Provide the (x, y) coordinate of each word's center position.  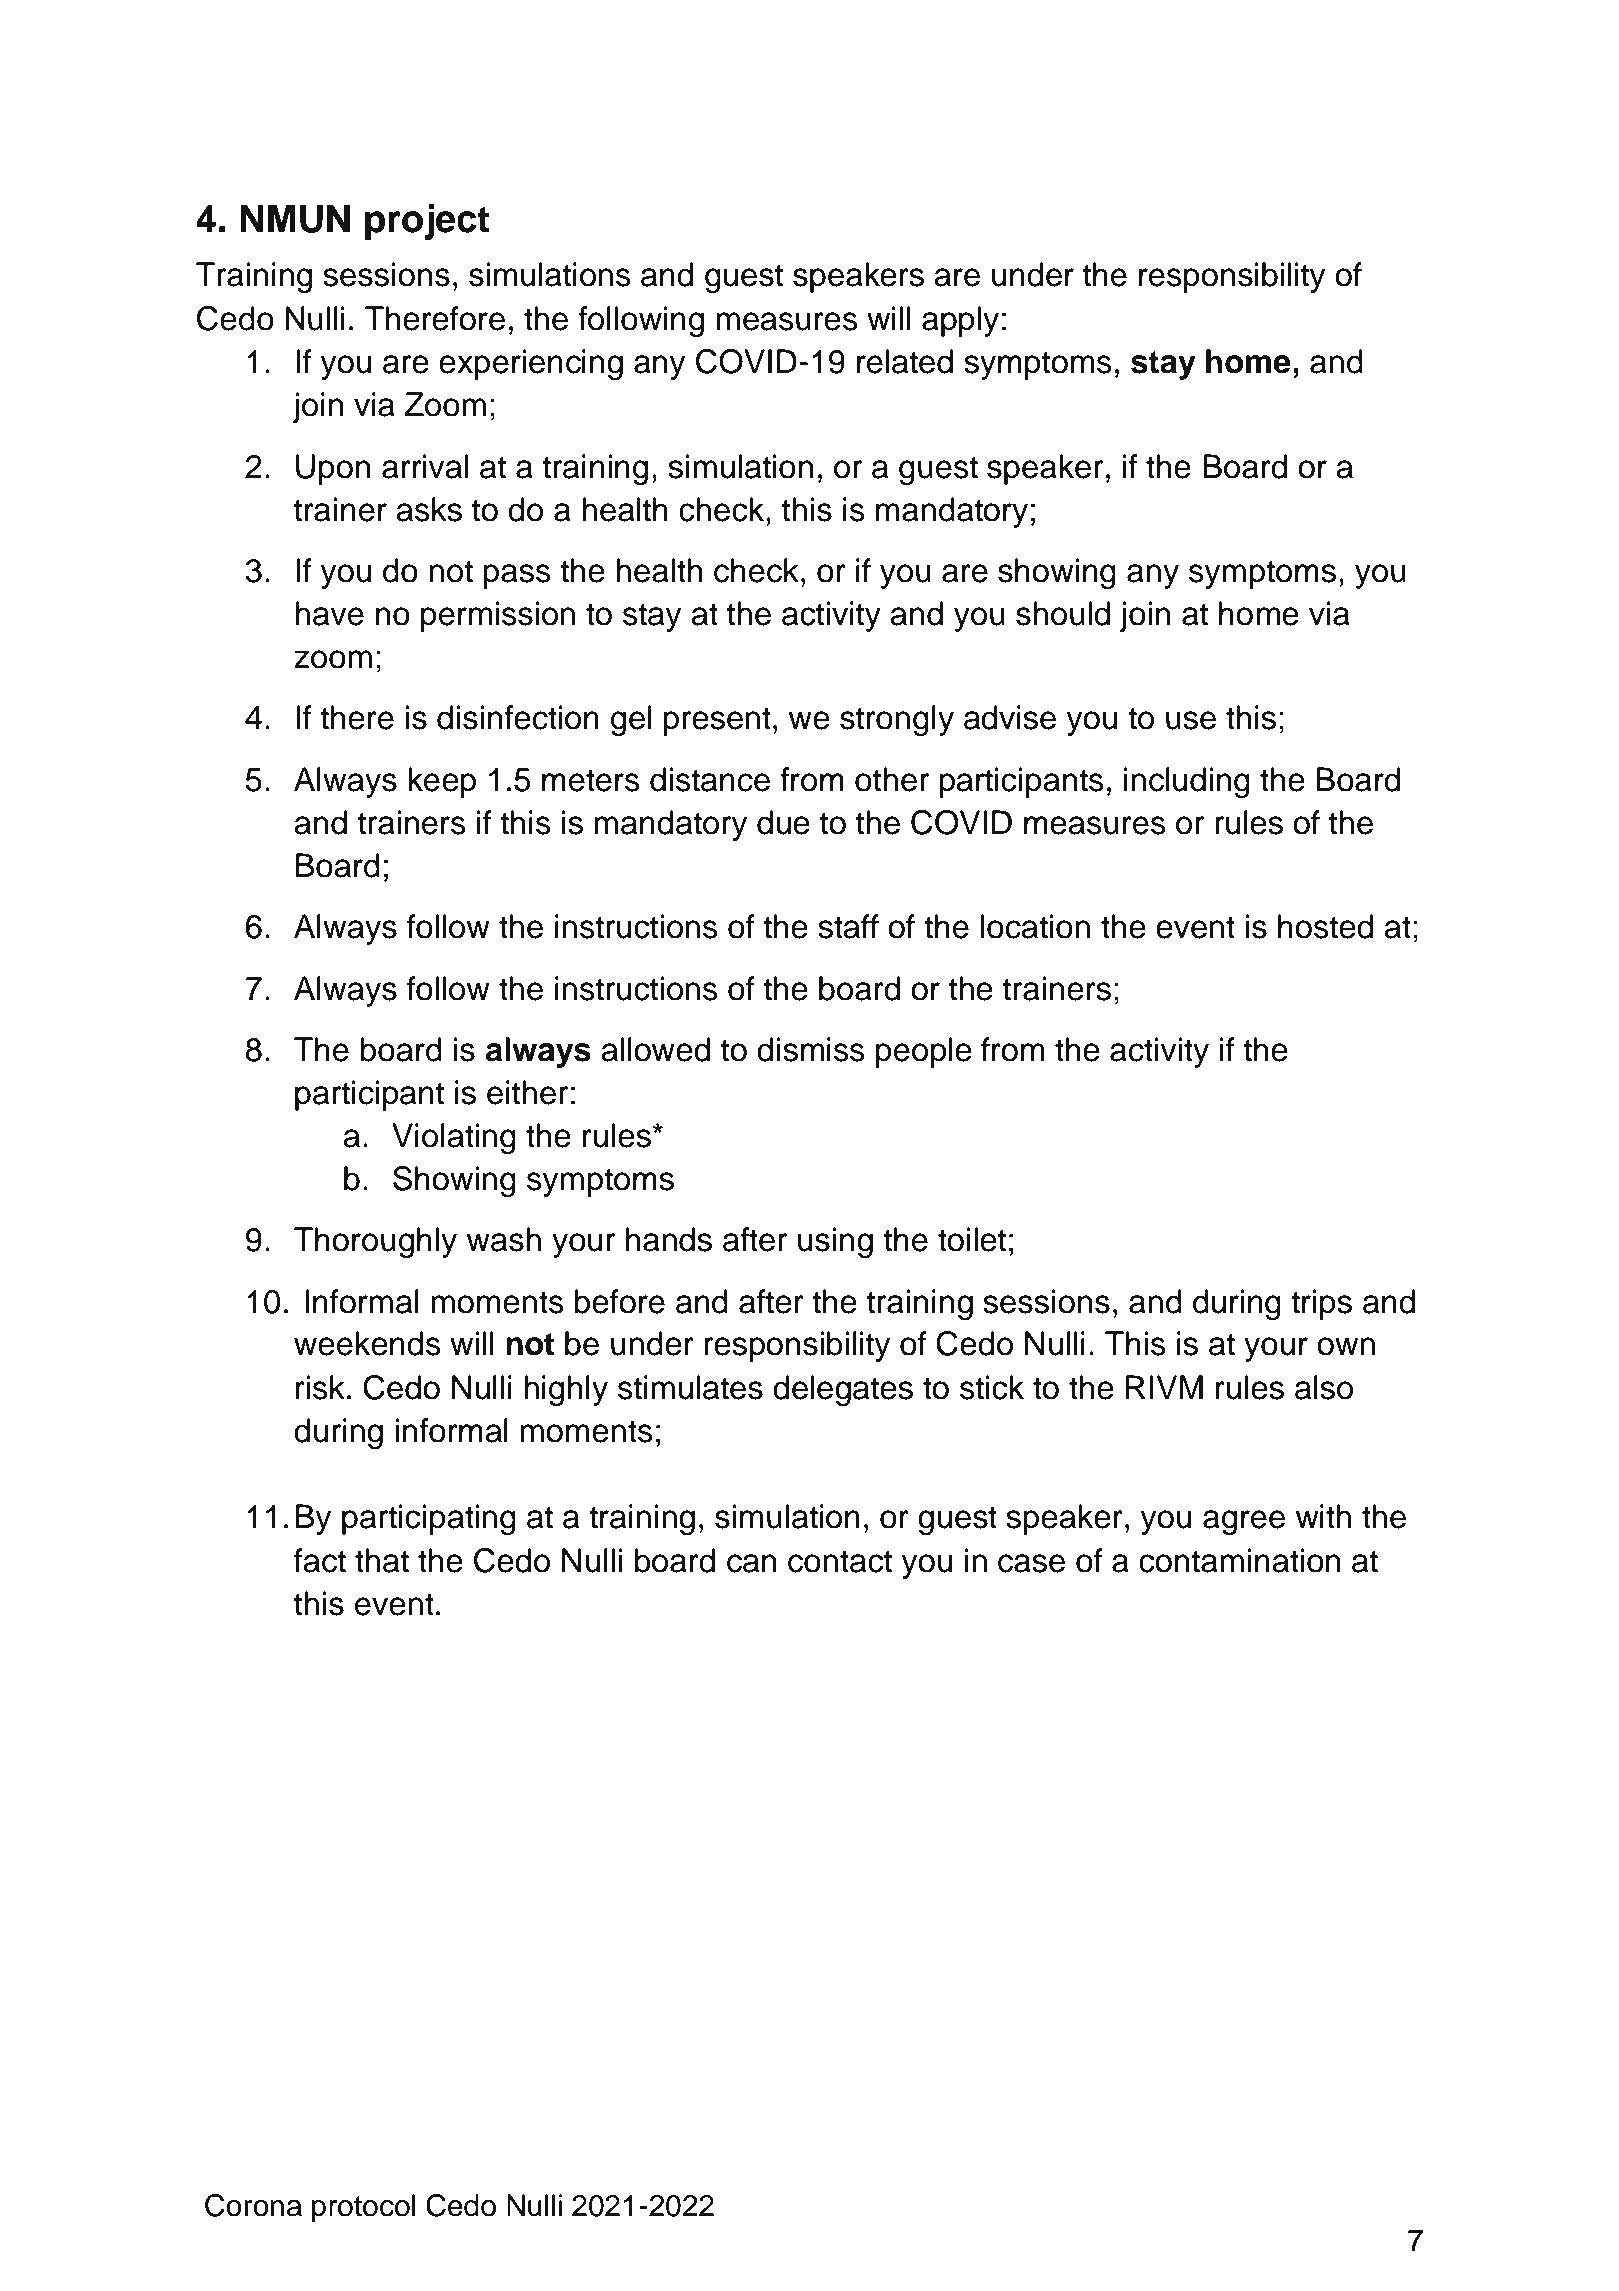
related (905, 361)
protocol (363, 2208)
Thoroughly (375, 1243)
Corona (253, 2205)
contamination (1239, 1560)
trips (1321, 1304)
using (835, 1243)
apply (960, 321)
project (427, 222)
